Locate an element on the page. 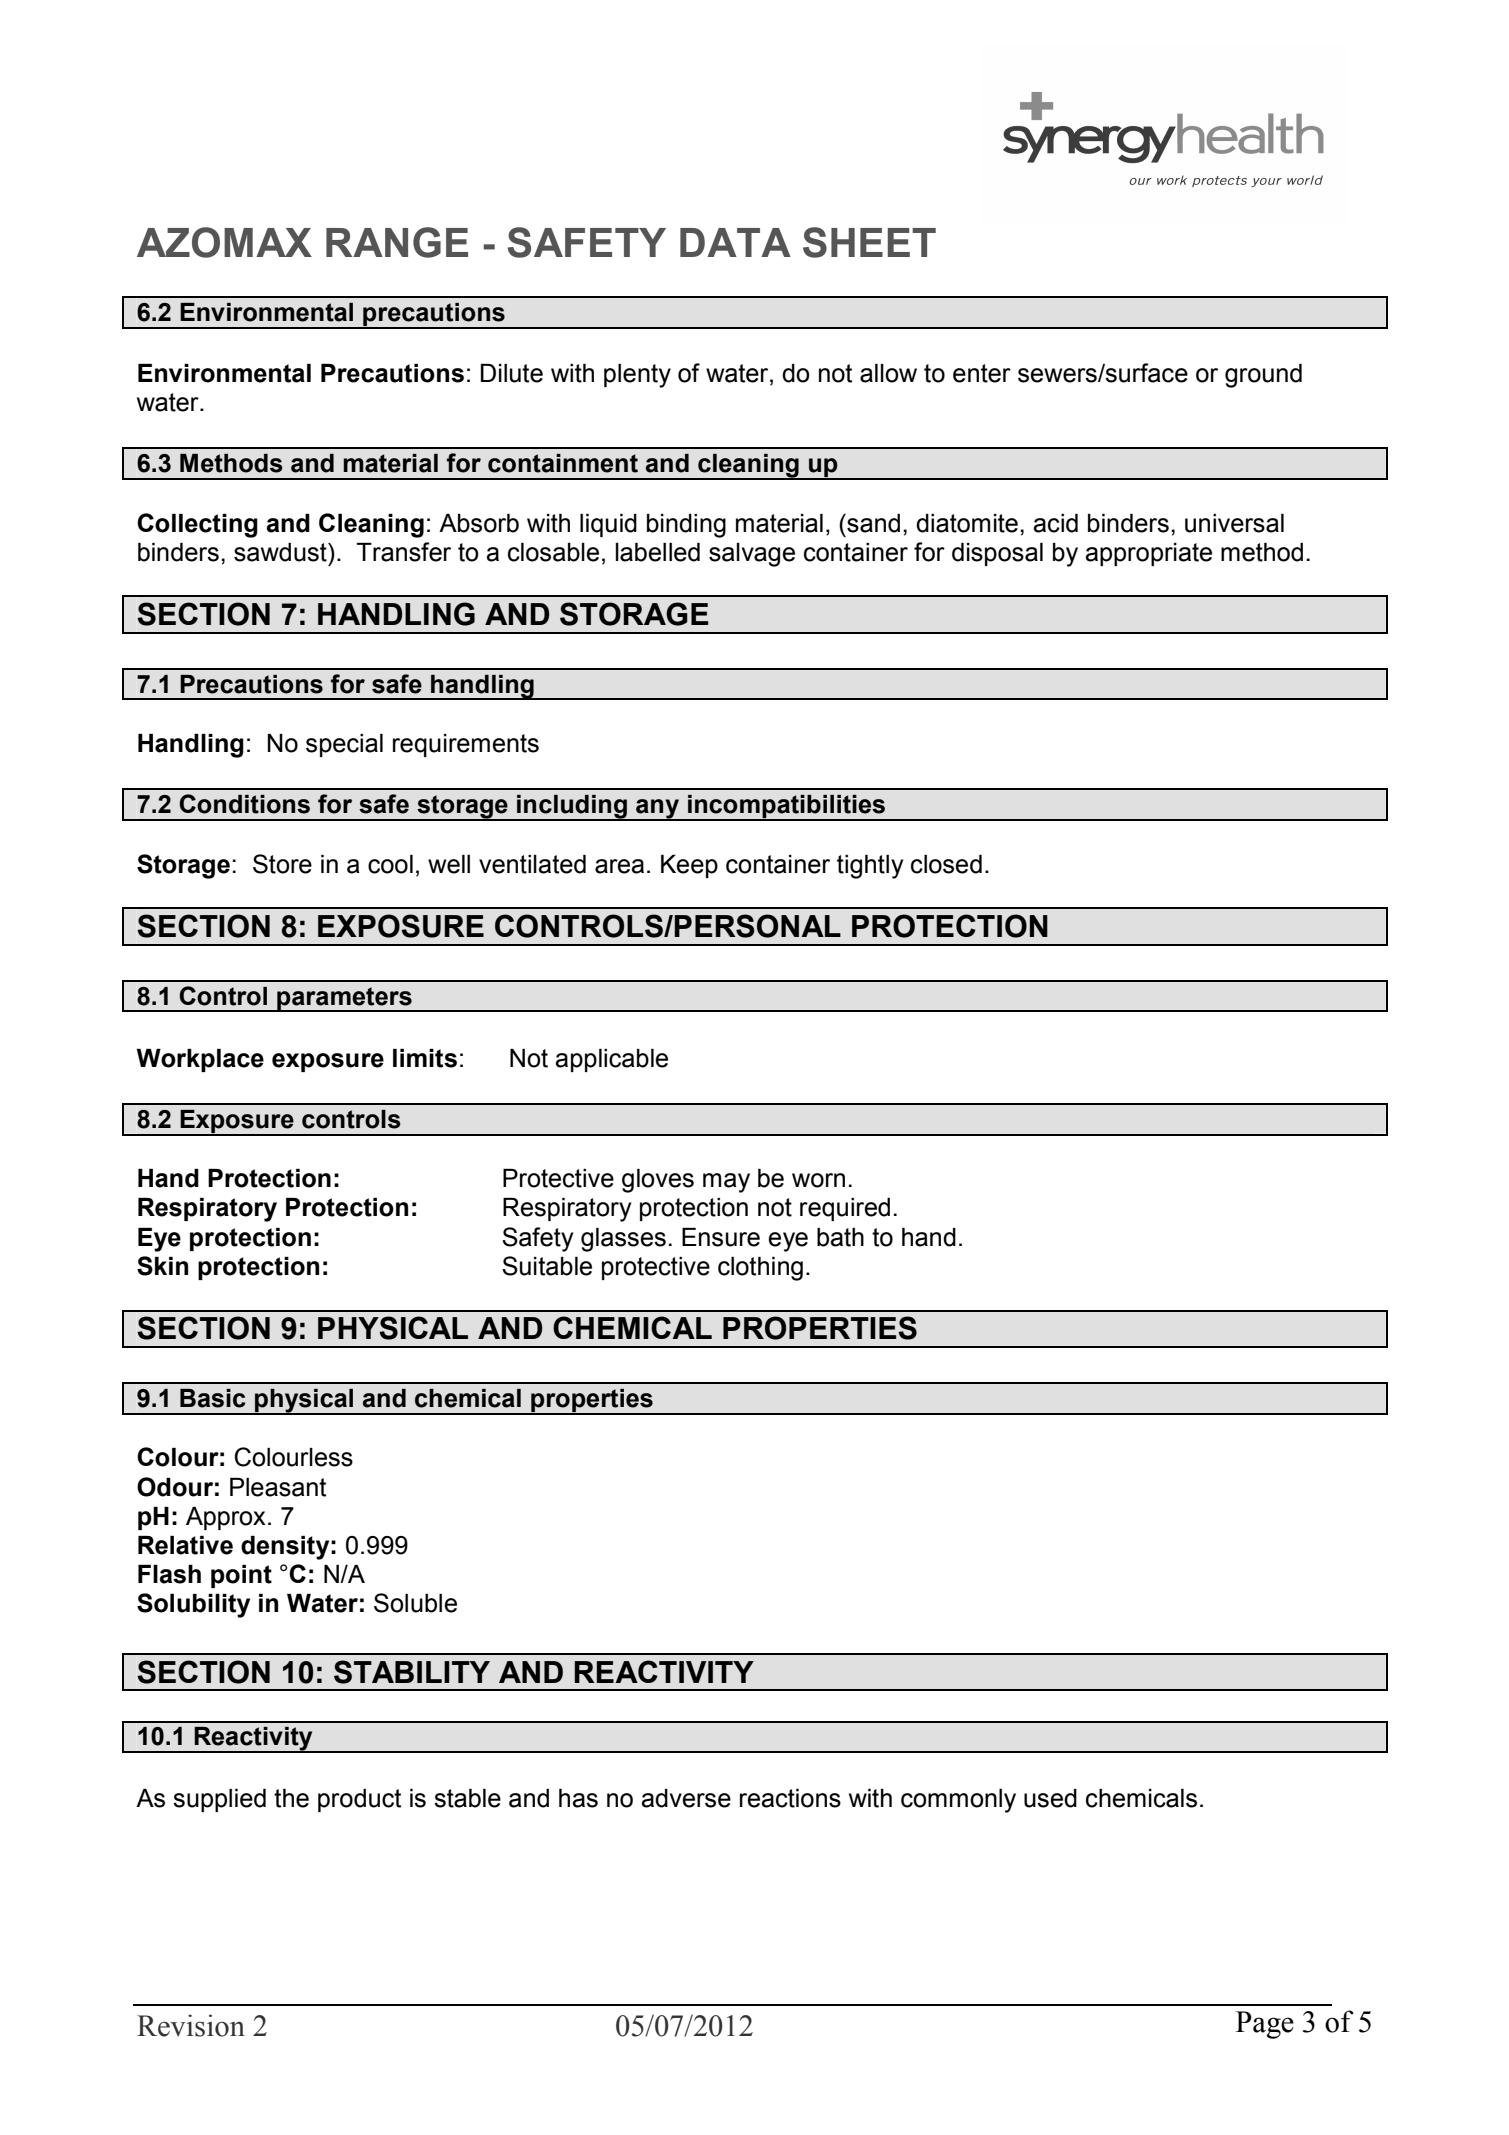 The image size is (1509, 2135). Revision is located at coordinates (191, 2025).
